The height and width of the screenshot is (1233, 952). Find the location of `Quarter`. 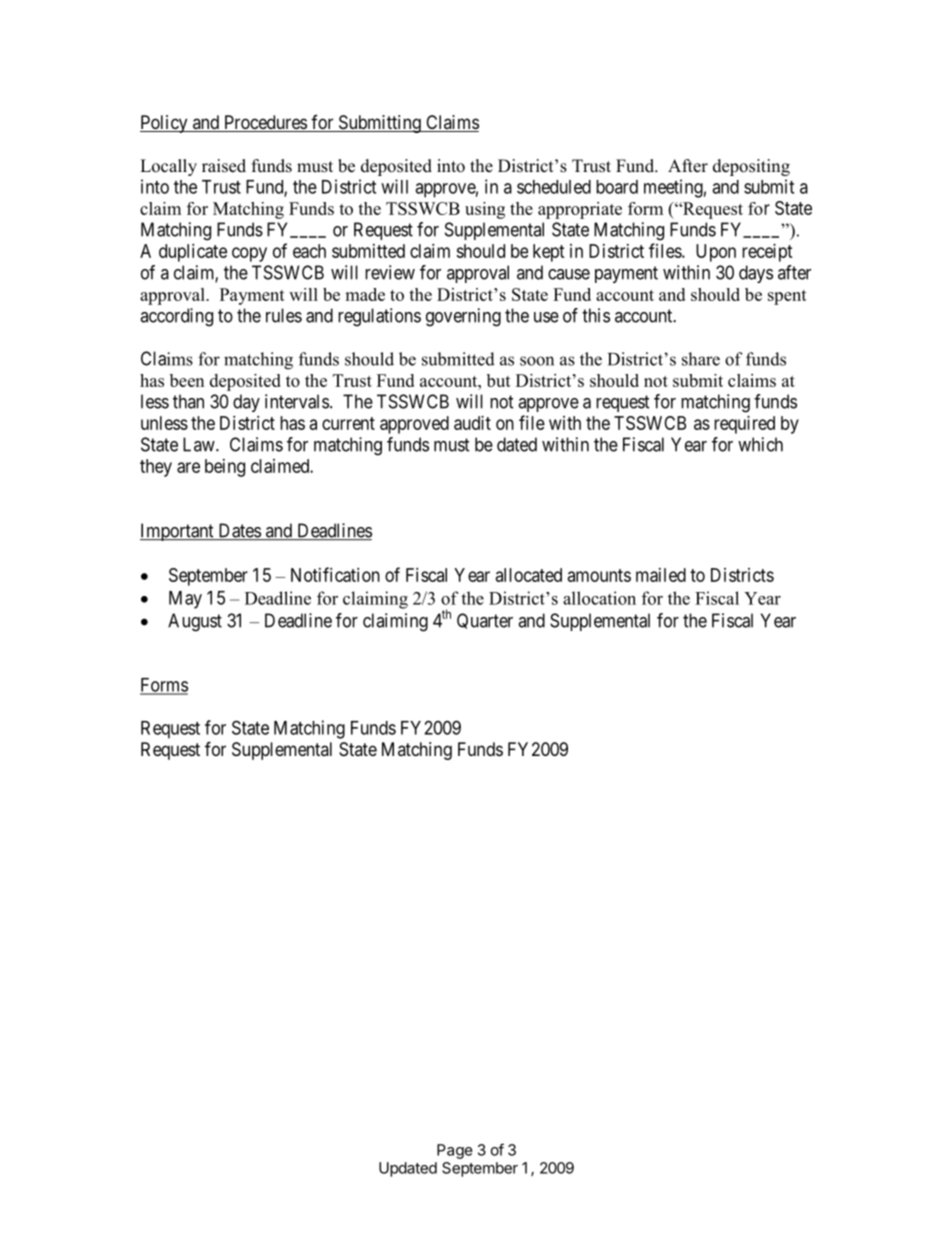

Quarter is located at coordinates (485, 621).
